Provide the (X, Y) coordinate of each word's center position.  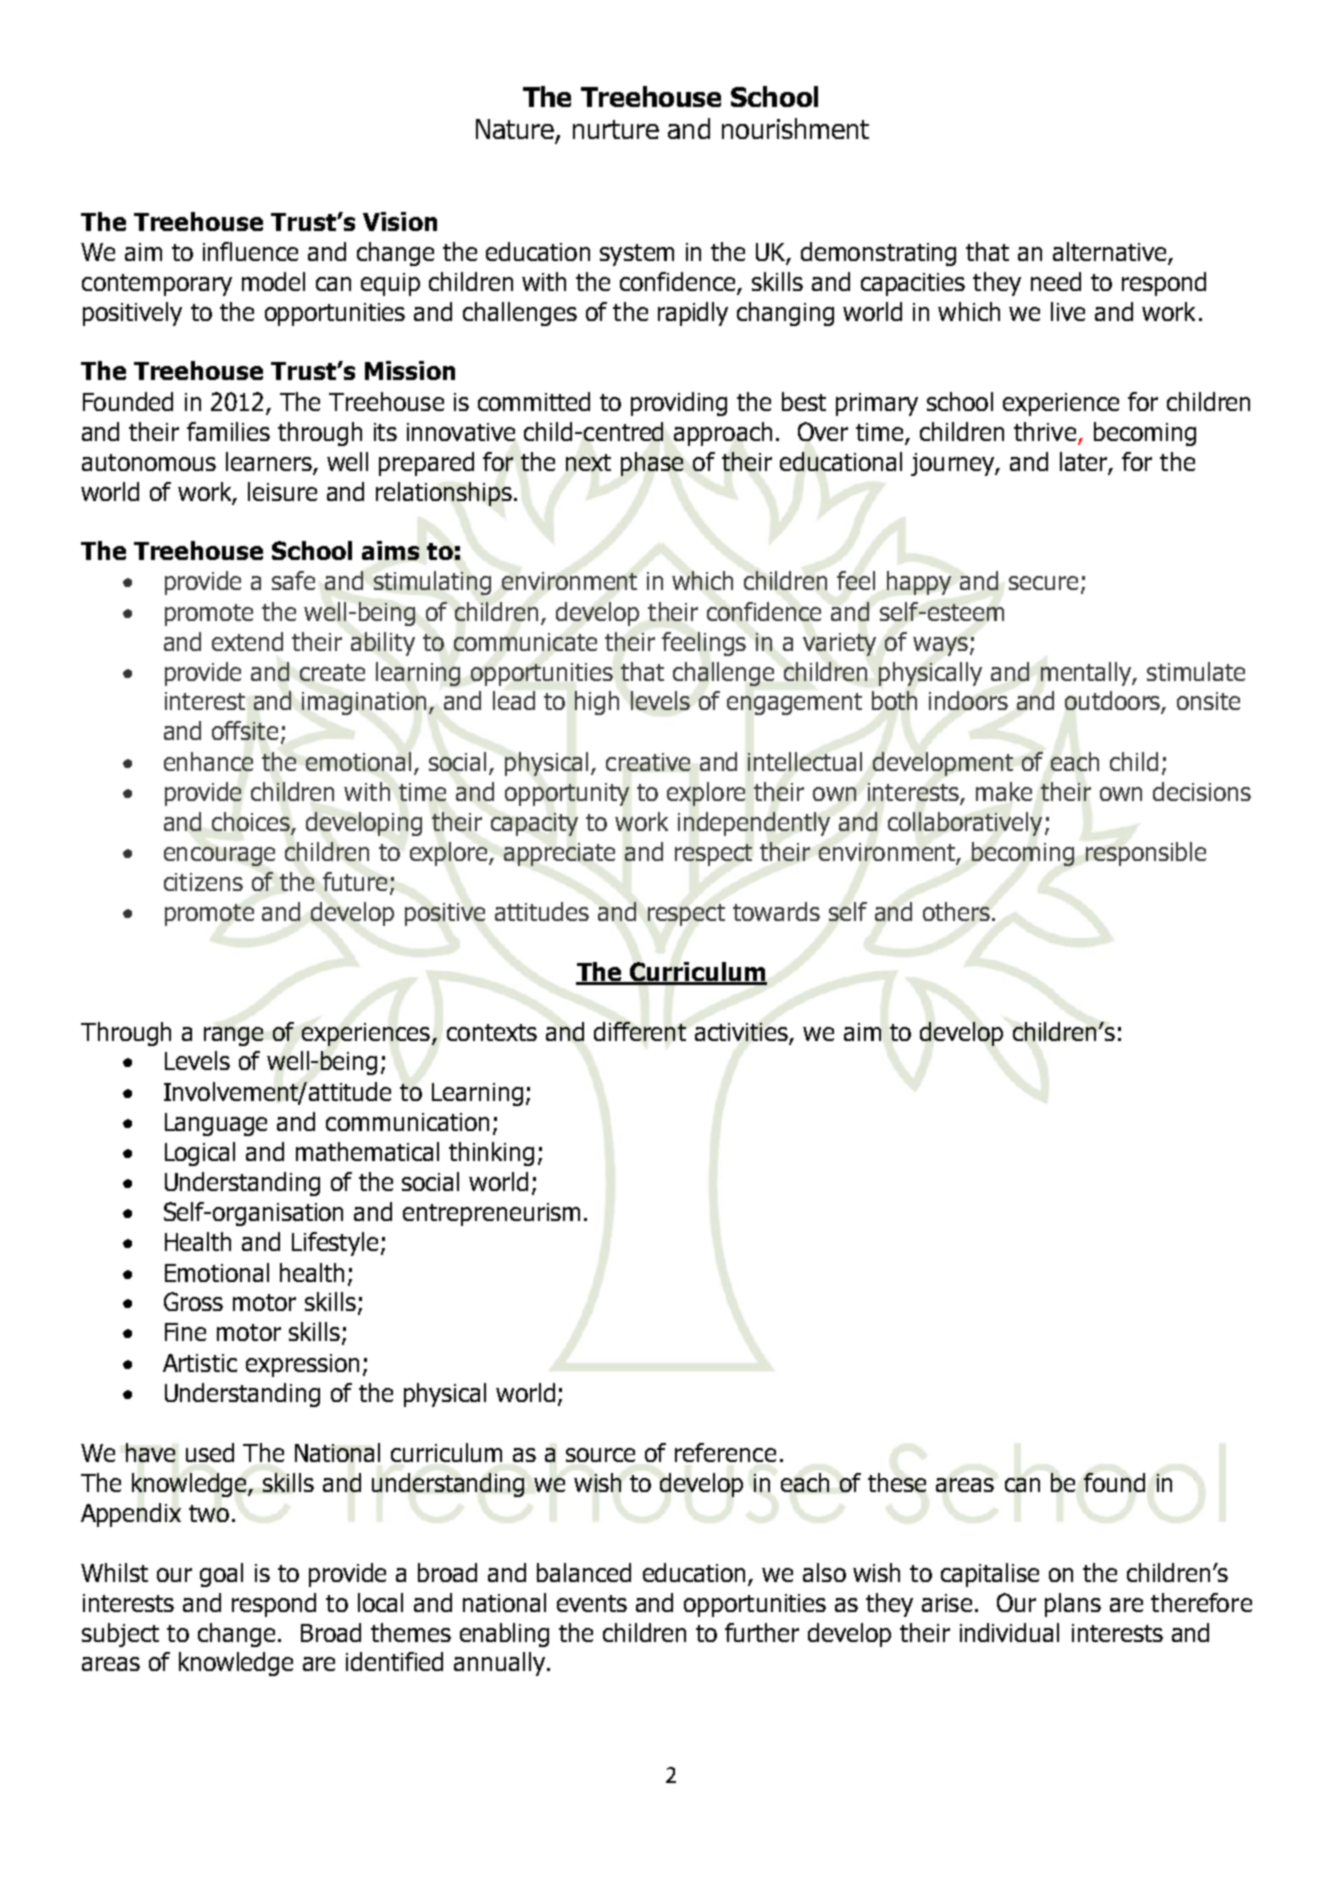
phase (652, 464)
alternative (1111, 253)
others (956, 911)
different (640, 1031)
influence (250, 251)
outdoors (1113, 702)
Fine (185, 1332)
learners (269, 461)
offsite (245, 730)
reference (725, 1452)
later (1083, 461)
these (897, 1482)
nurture (616, 129)
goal (221, 1575)
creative (648, 762)
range (233, 1036)
